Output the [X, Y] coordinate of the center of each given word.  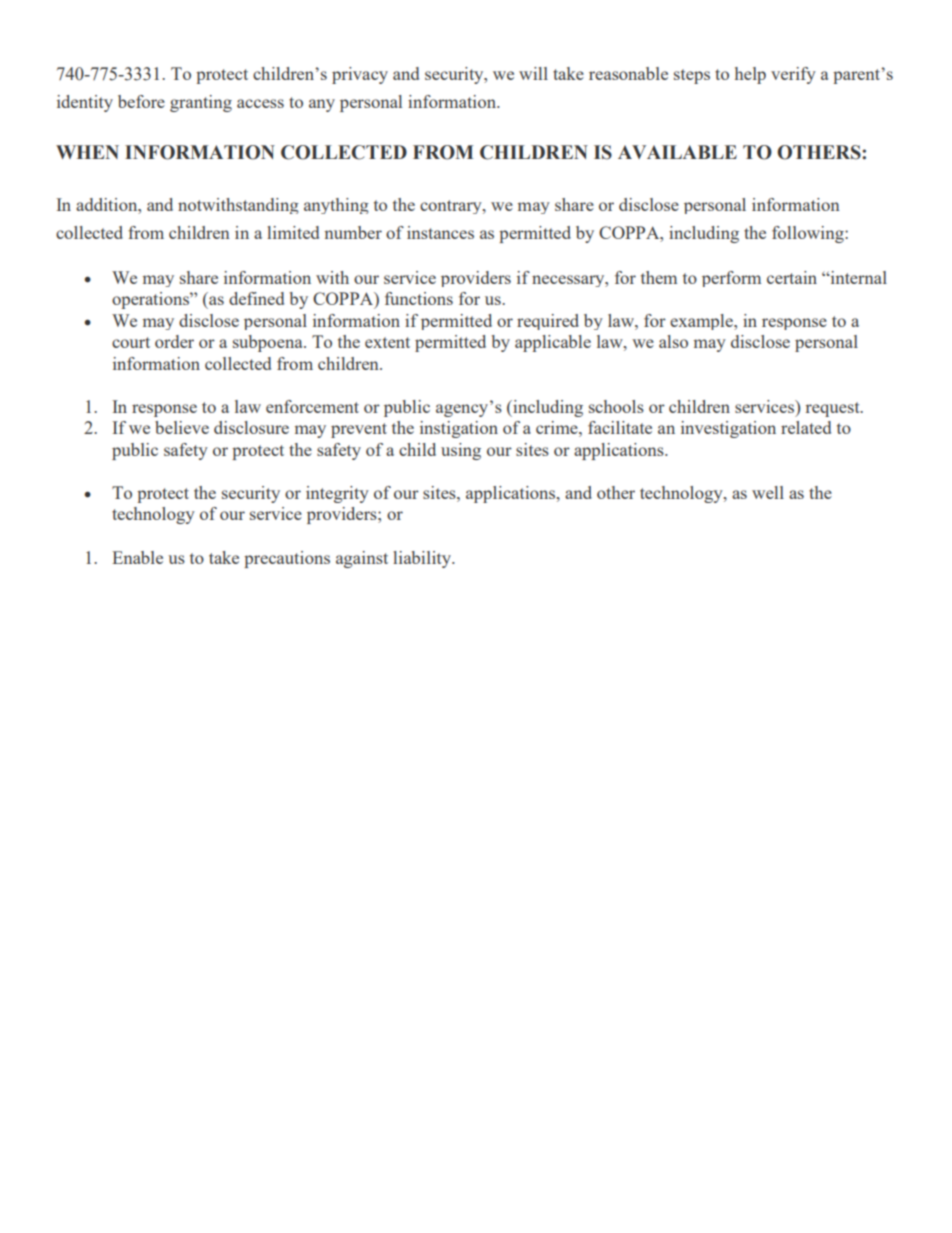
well [768, 492]
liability [423, 559]
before [141, 101]
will [533, 73]
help [750, 75]
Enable [137, 557]
